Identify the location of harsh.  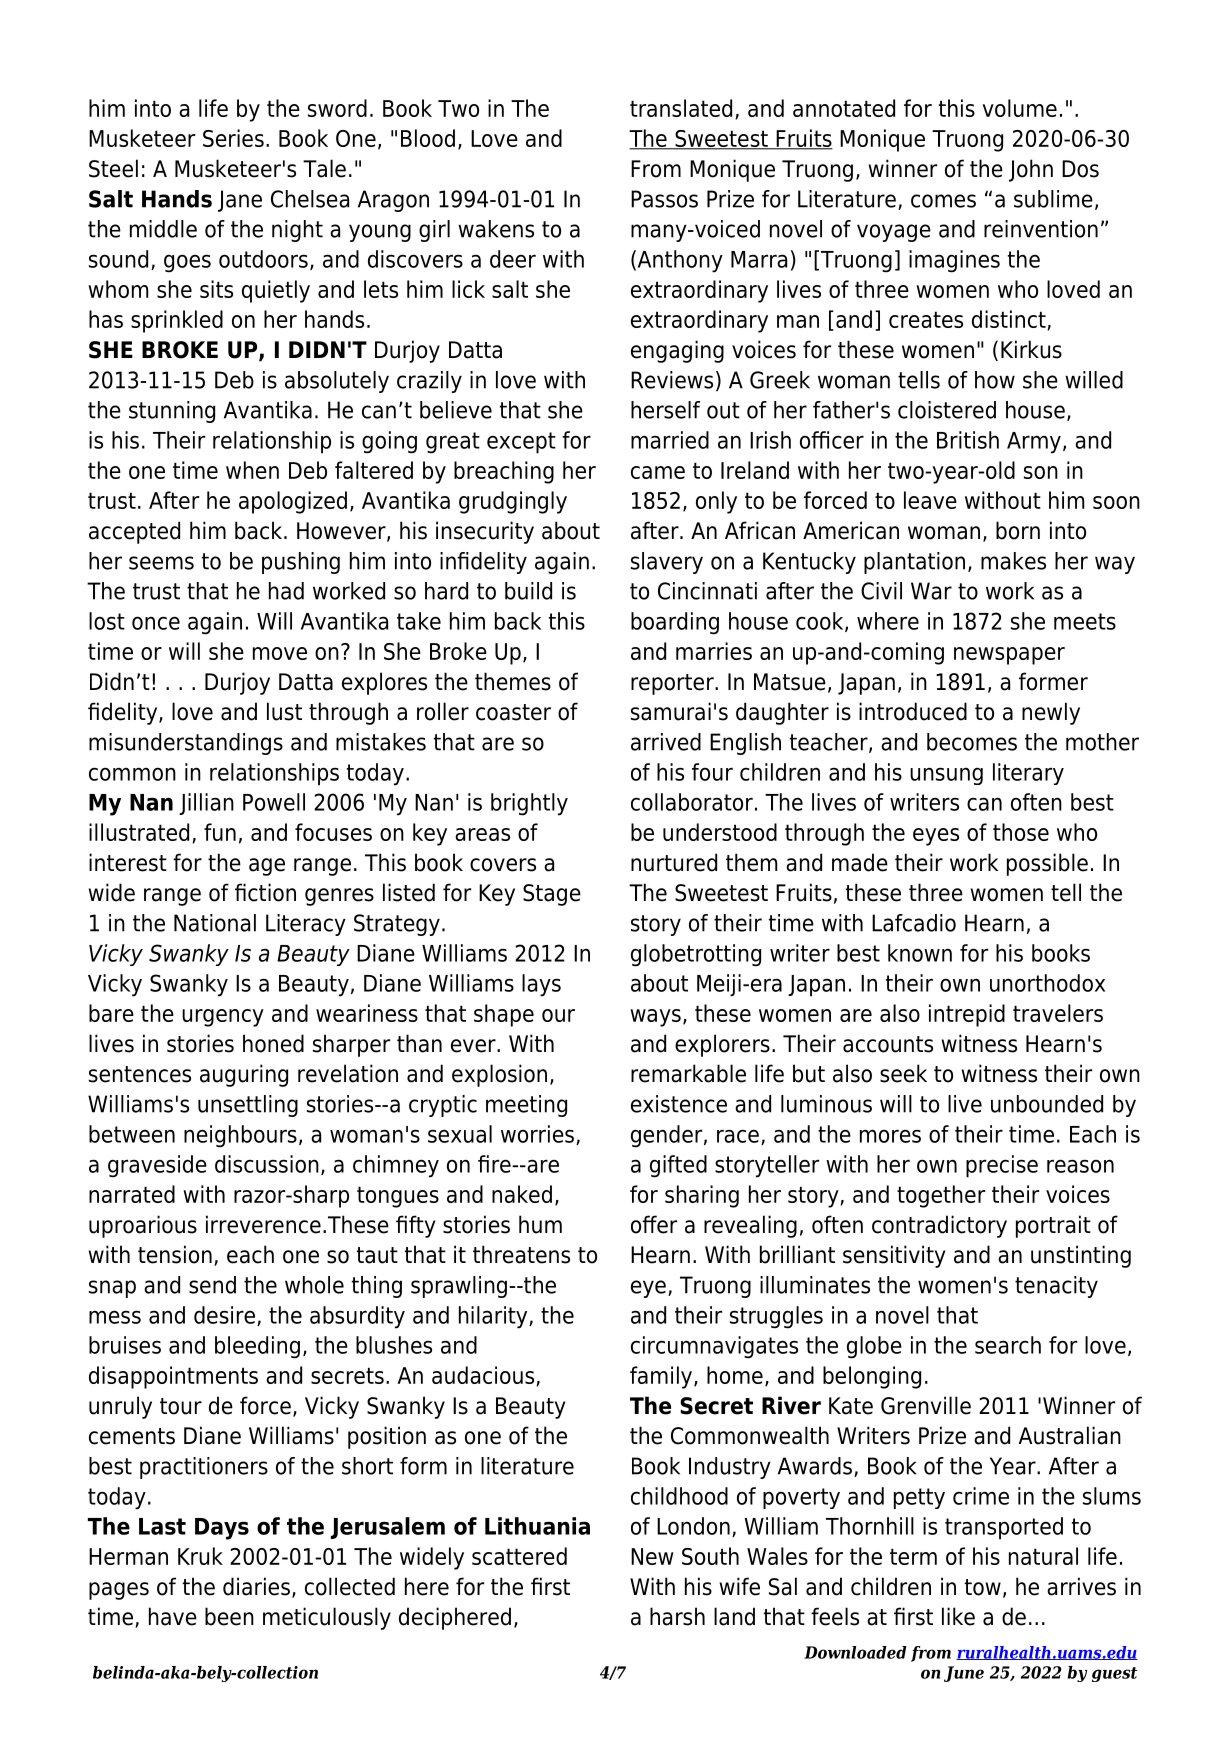
(677, 1616).
